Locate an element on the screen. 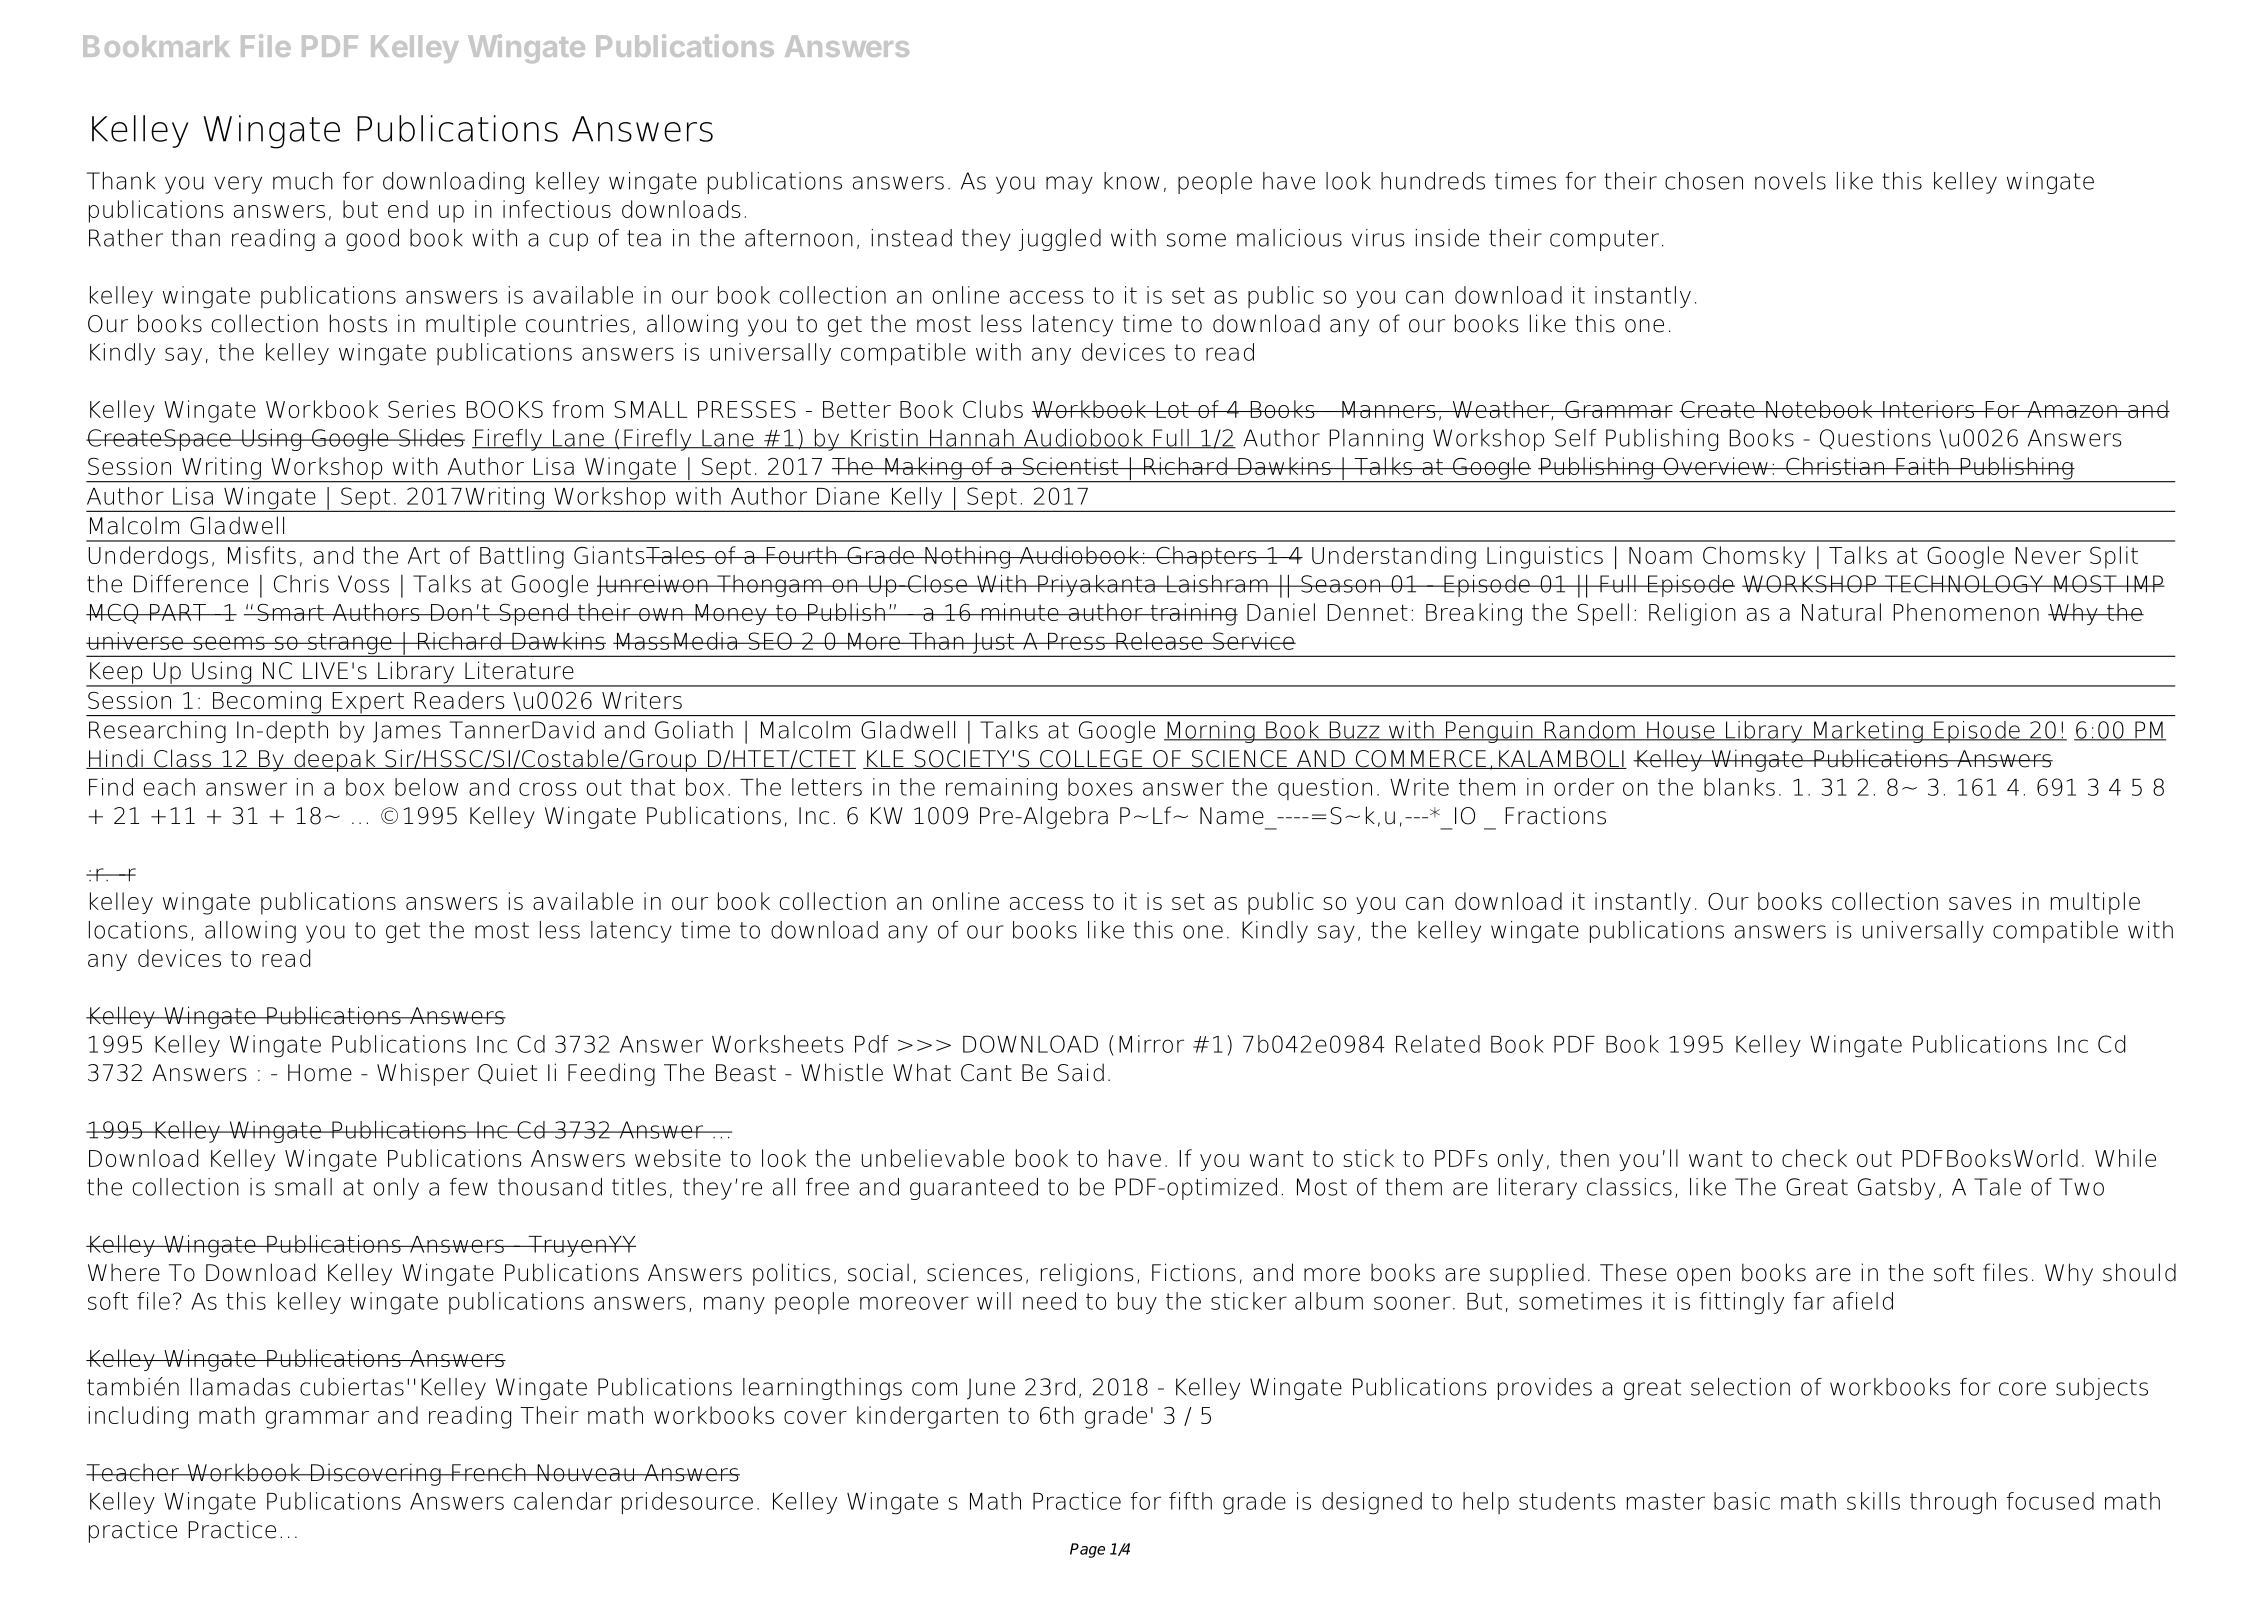 Image resolution: width=2267 pixels, height=1603 pixels. French is located at coordinates (489, 1472).
